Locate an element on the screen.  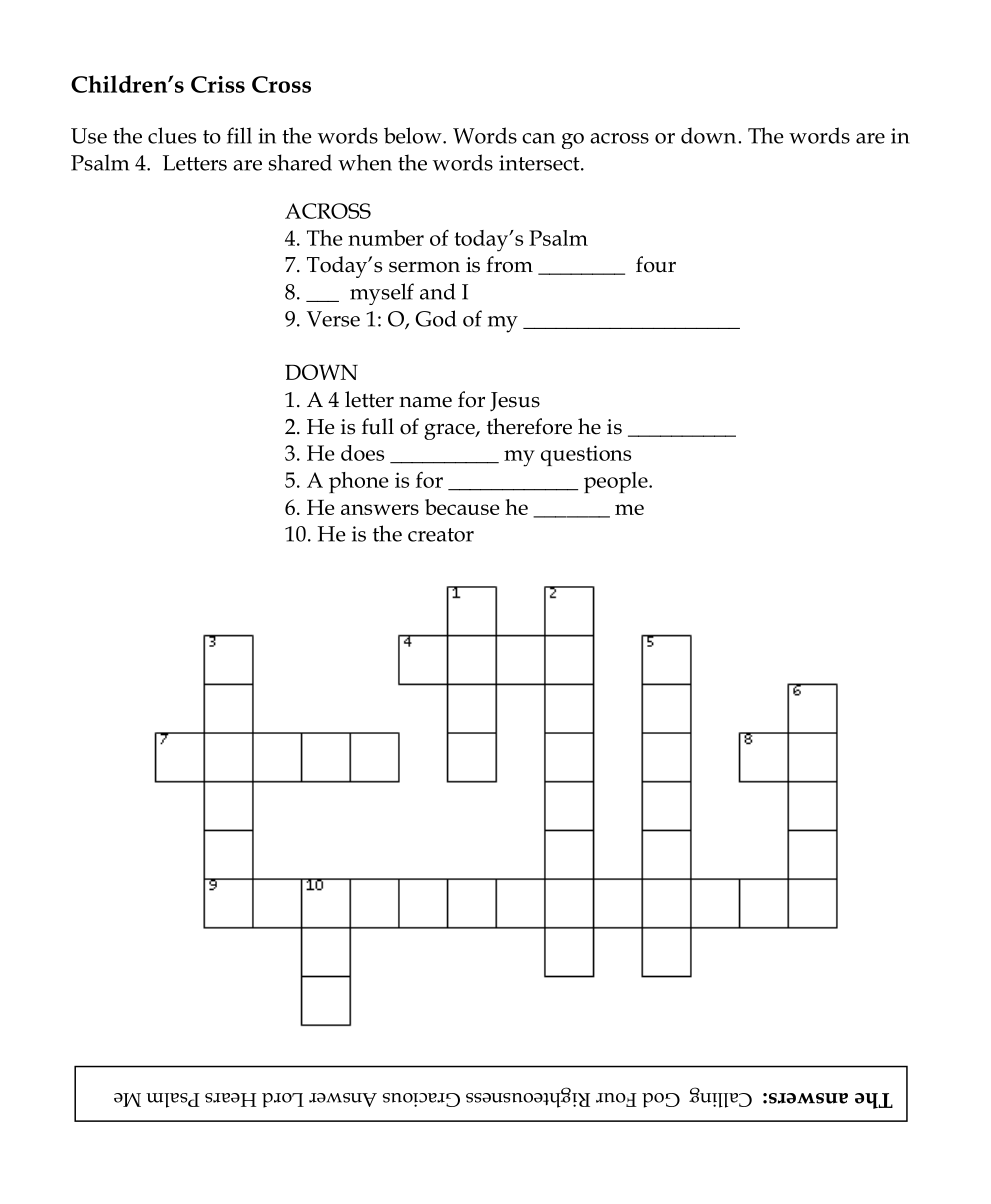
people is located at coordinates (617, 482).
